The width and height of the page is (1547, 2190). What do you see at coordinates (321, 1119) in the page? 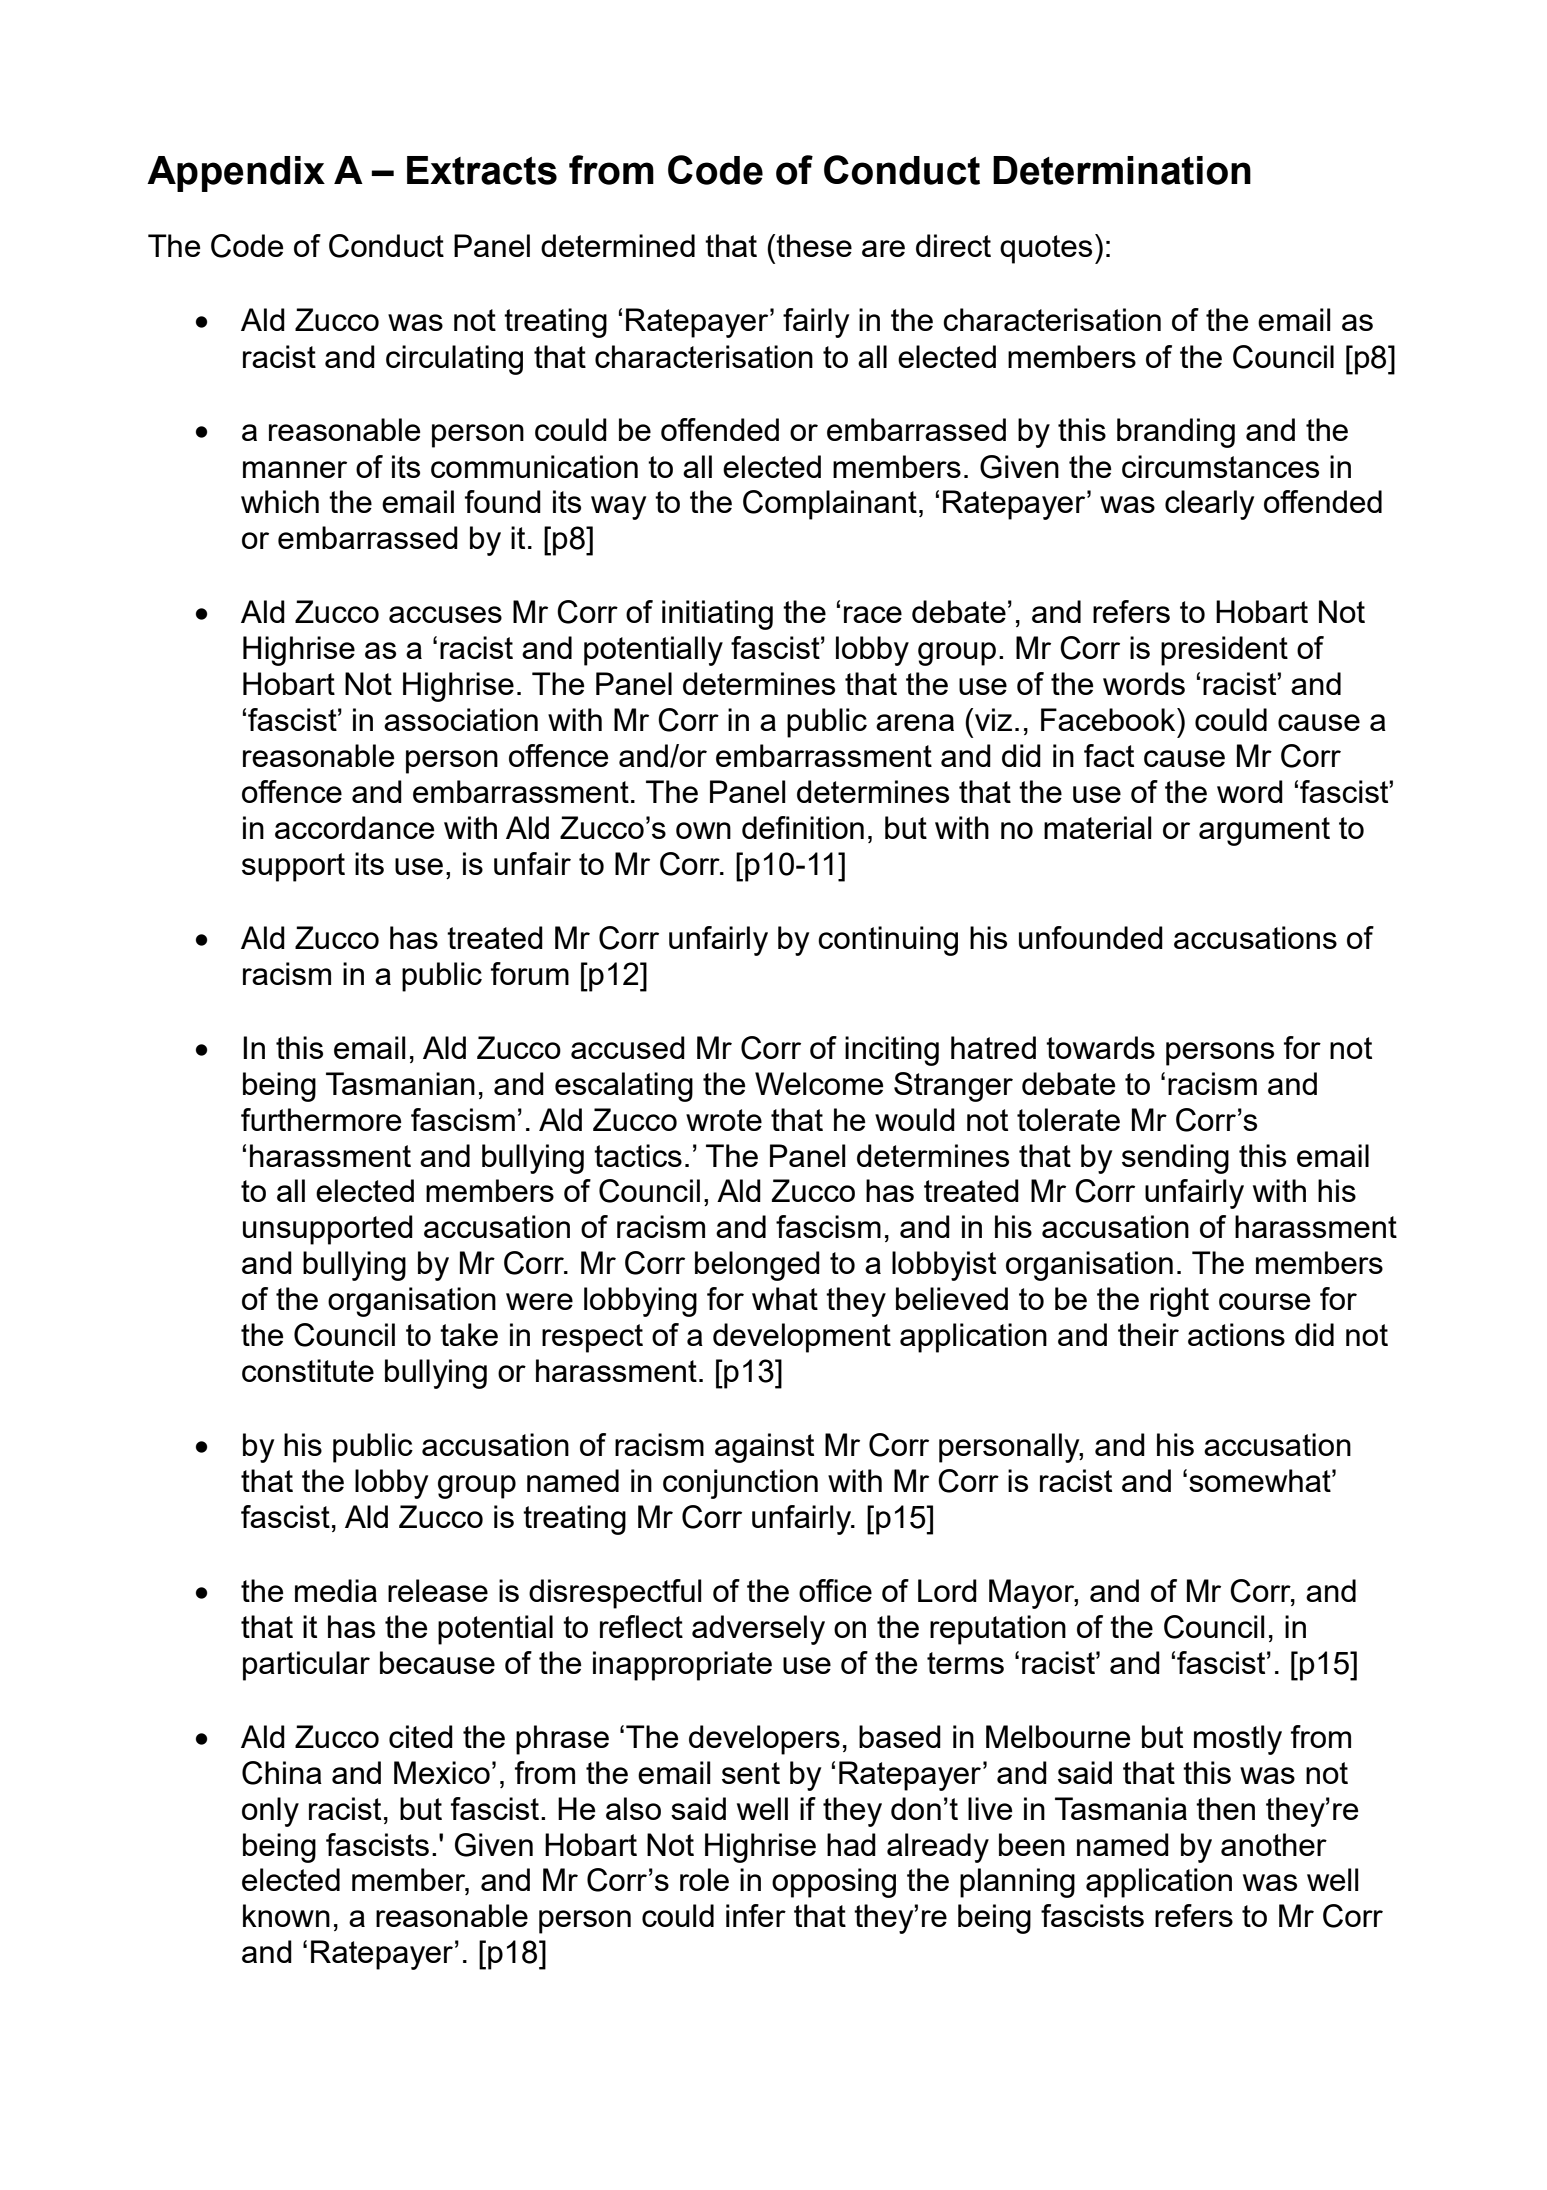
I see `furthermore` at bounding box center [321, 1119].
